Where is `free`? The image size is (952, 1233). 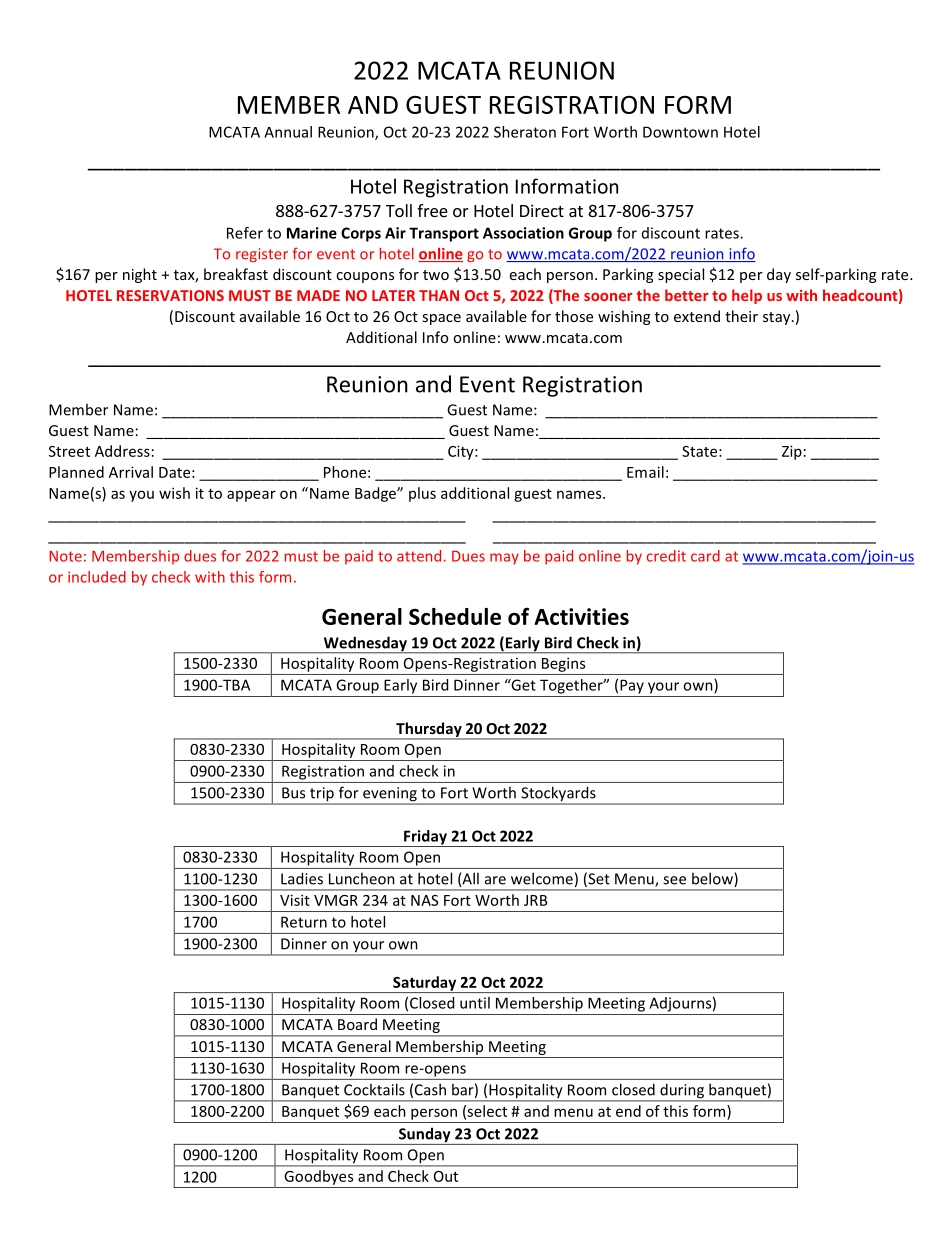 free is located at coordinates (432, 210).
